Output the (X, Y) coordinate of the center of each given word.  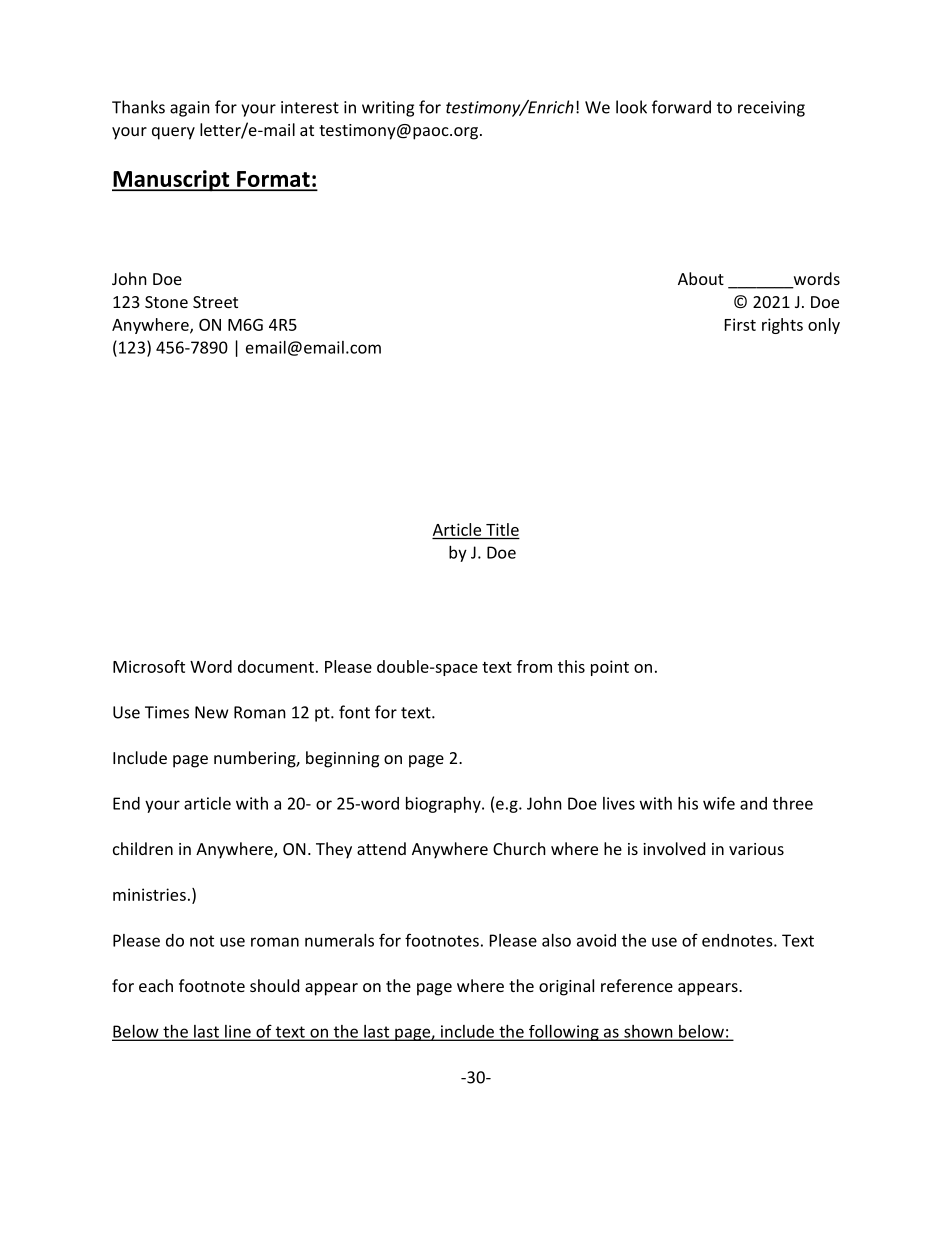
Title (502, 529)
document (276, 666)
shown (648, 1032)
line (238, 1032)
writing (388, 109)
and (753, 803)
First (740, 324)
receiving (771, 109)
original (566, 987)
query (173, 133)
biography (444, 805)
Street (215, 302)
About (701, 278)
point (610, 668)
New (212, 712)
